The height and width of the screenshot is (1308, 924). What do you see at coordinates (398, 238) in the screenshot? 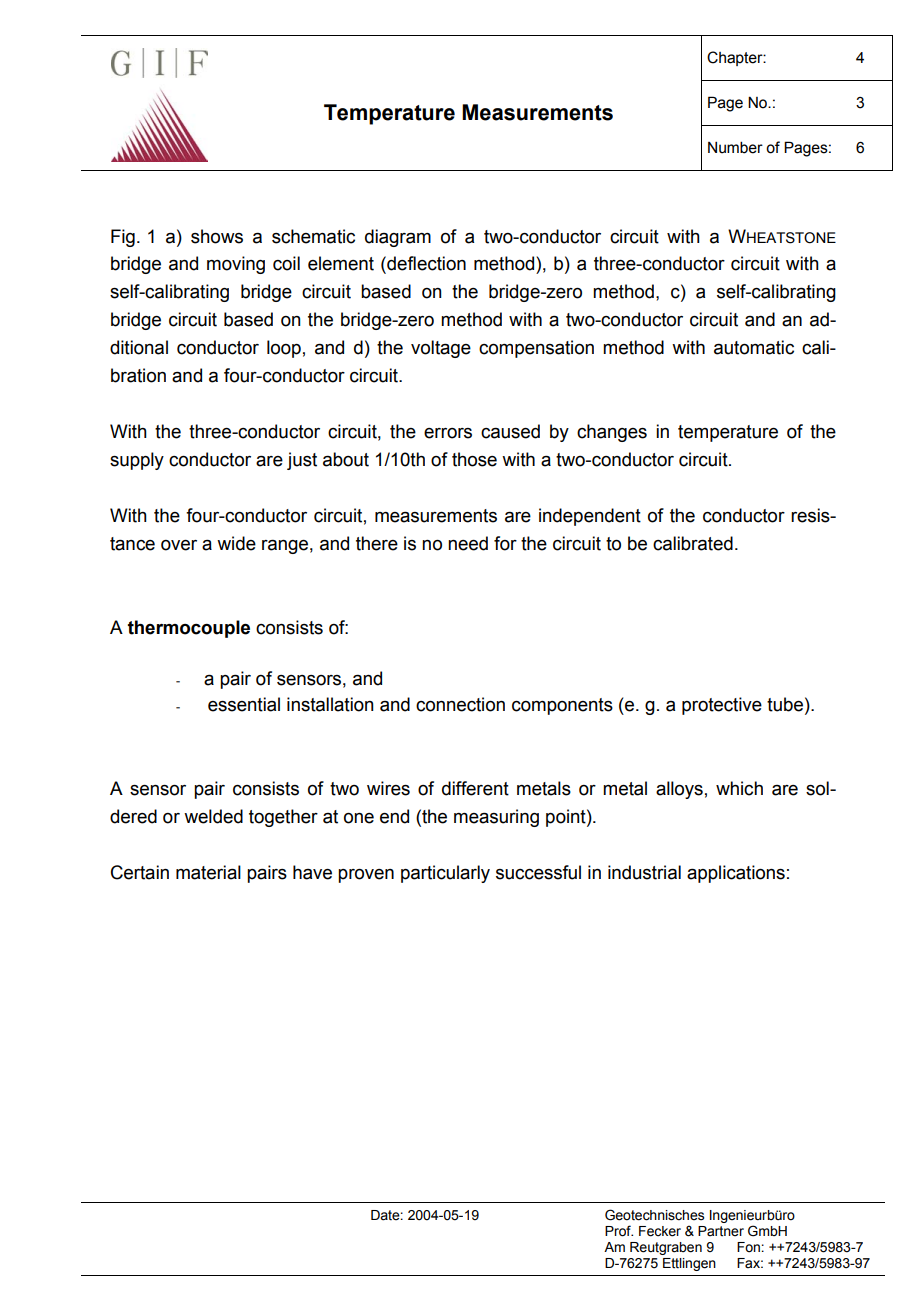
I see `diagram` at bounding box center [398, 238].
